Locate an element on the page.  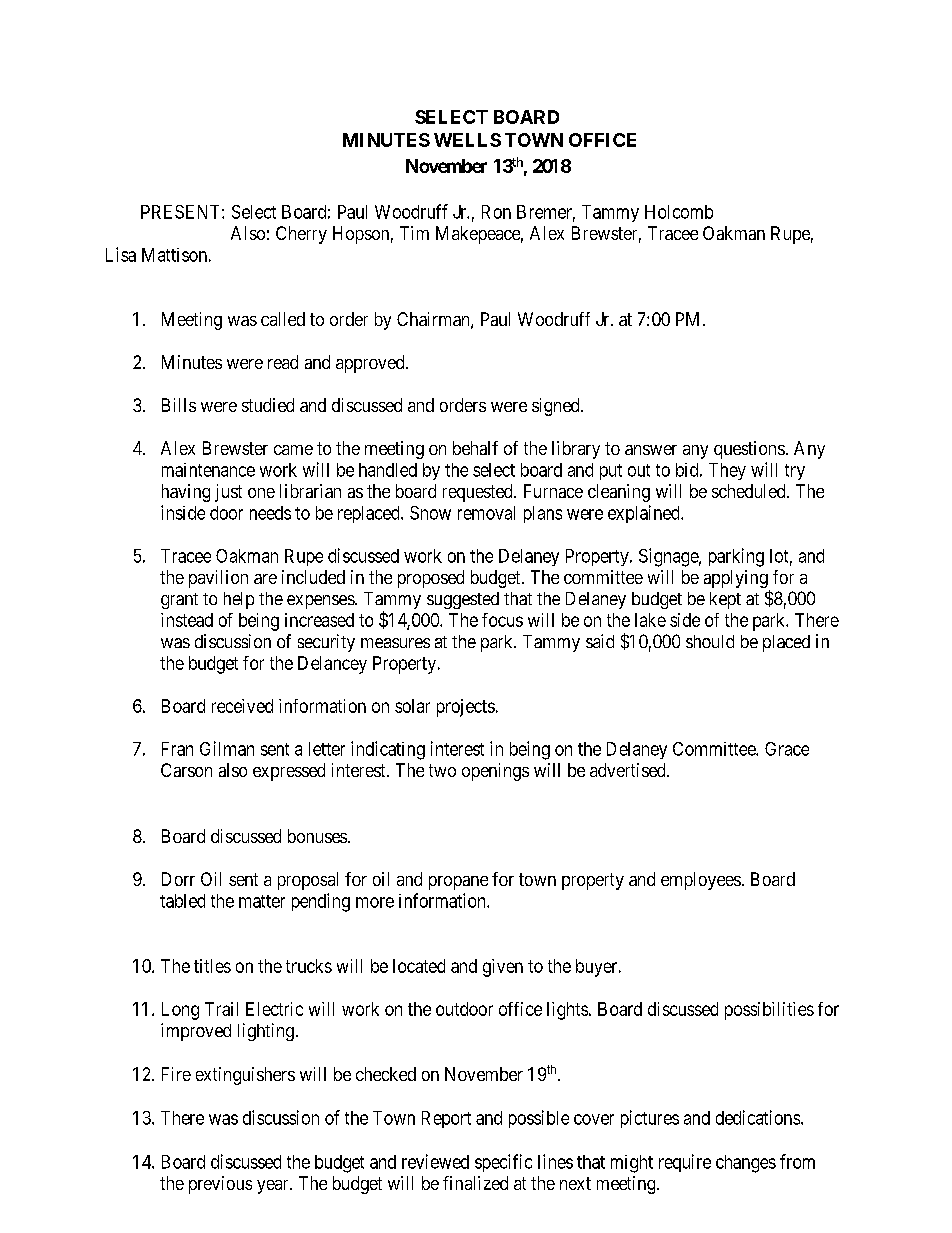
previous is located at coordinates (220, 1185).
